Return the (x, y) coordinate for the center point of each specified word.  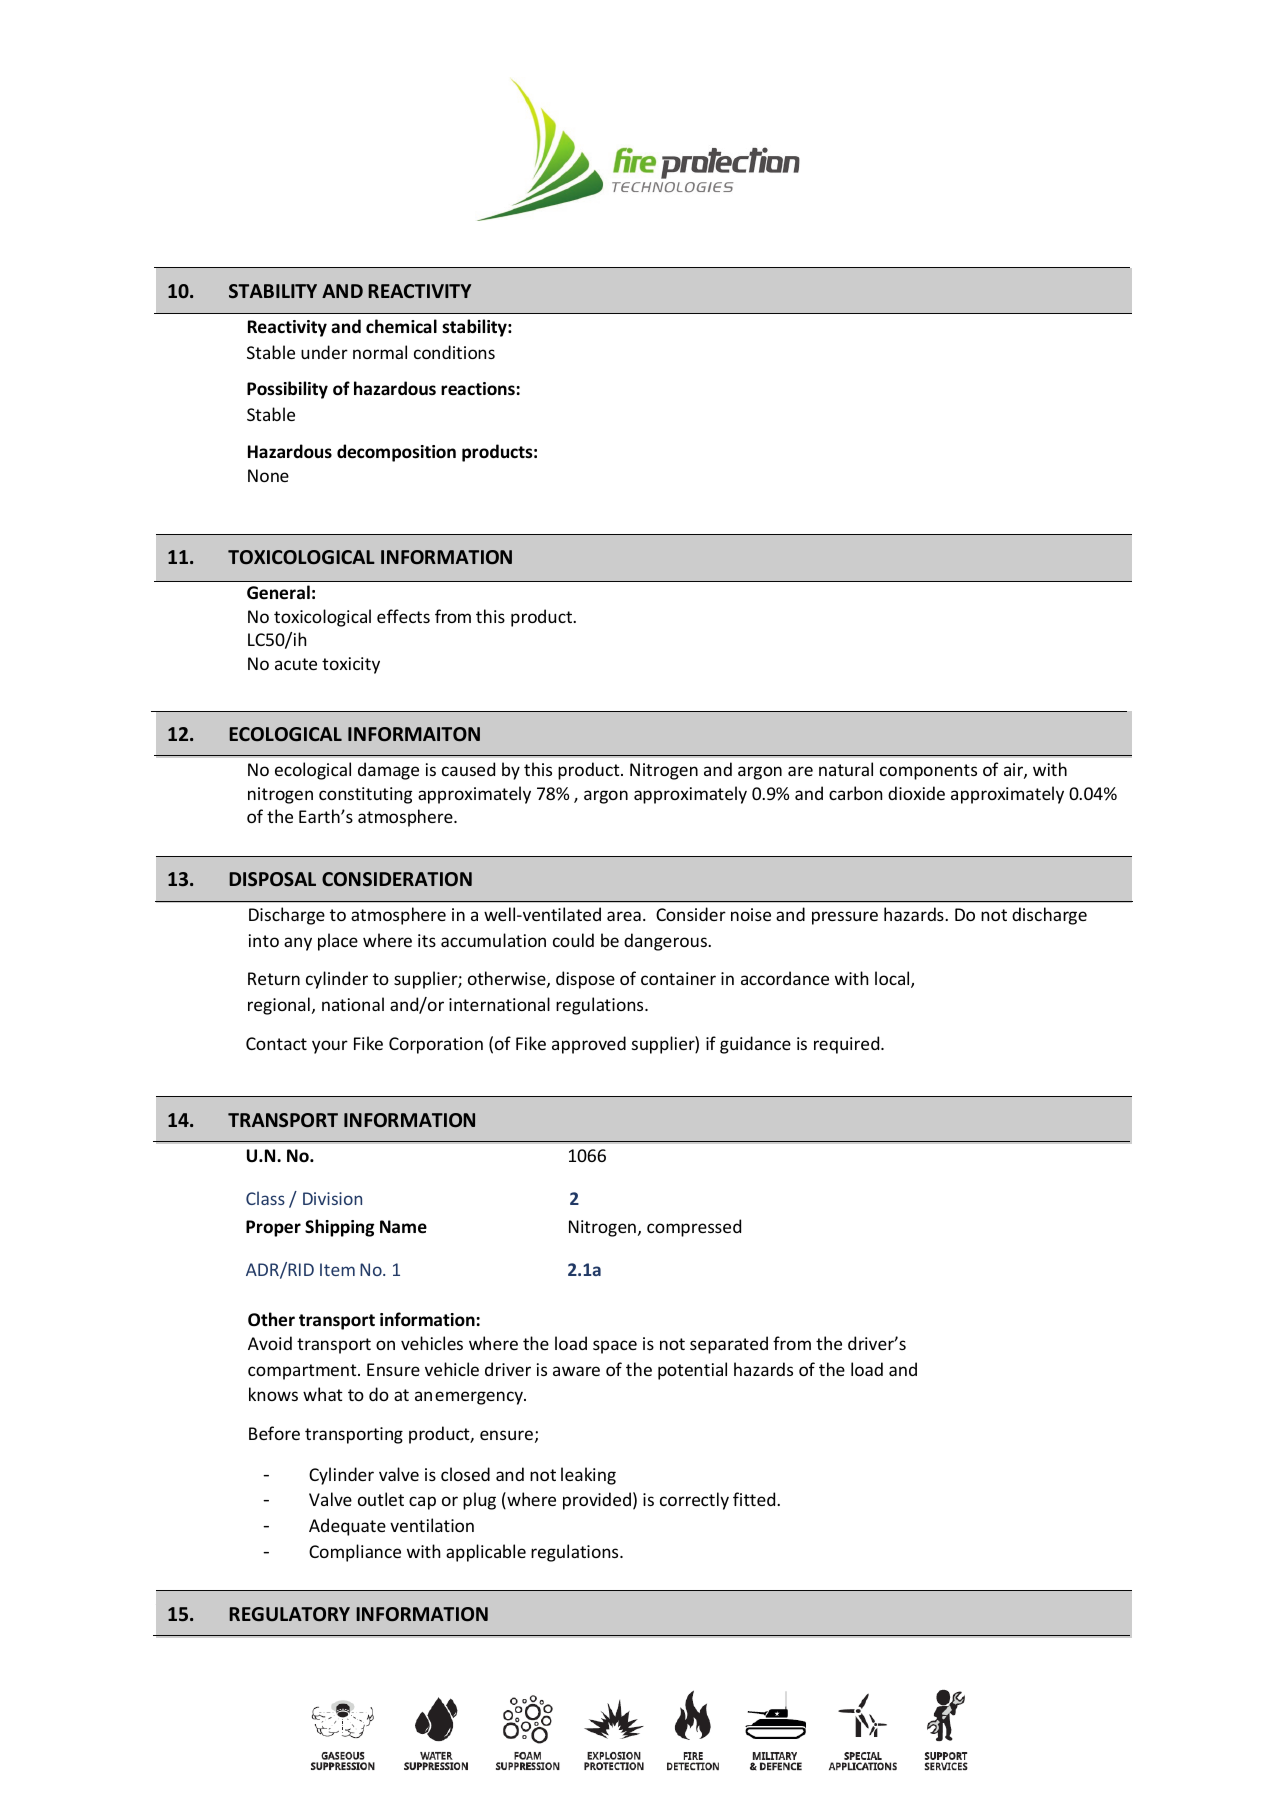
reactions (478, 389)
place (338, 942)
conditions (454, 352)
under (324, 352)
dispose (585, 980)
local (893, 979)
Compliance (355, 1553)
